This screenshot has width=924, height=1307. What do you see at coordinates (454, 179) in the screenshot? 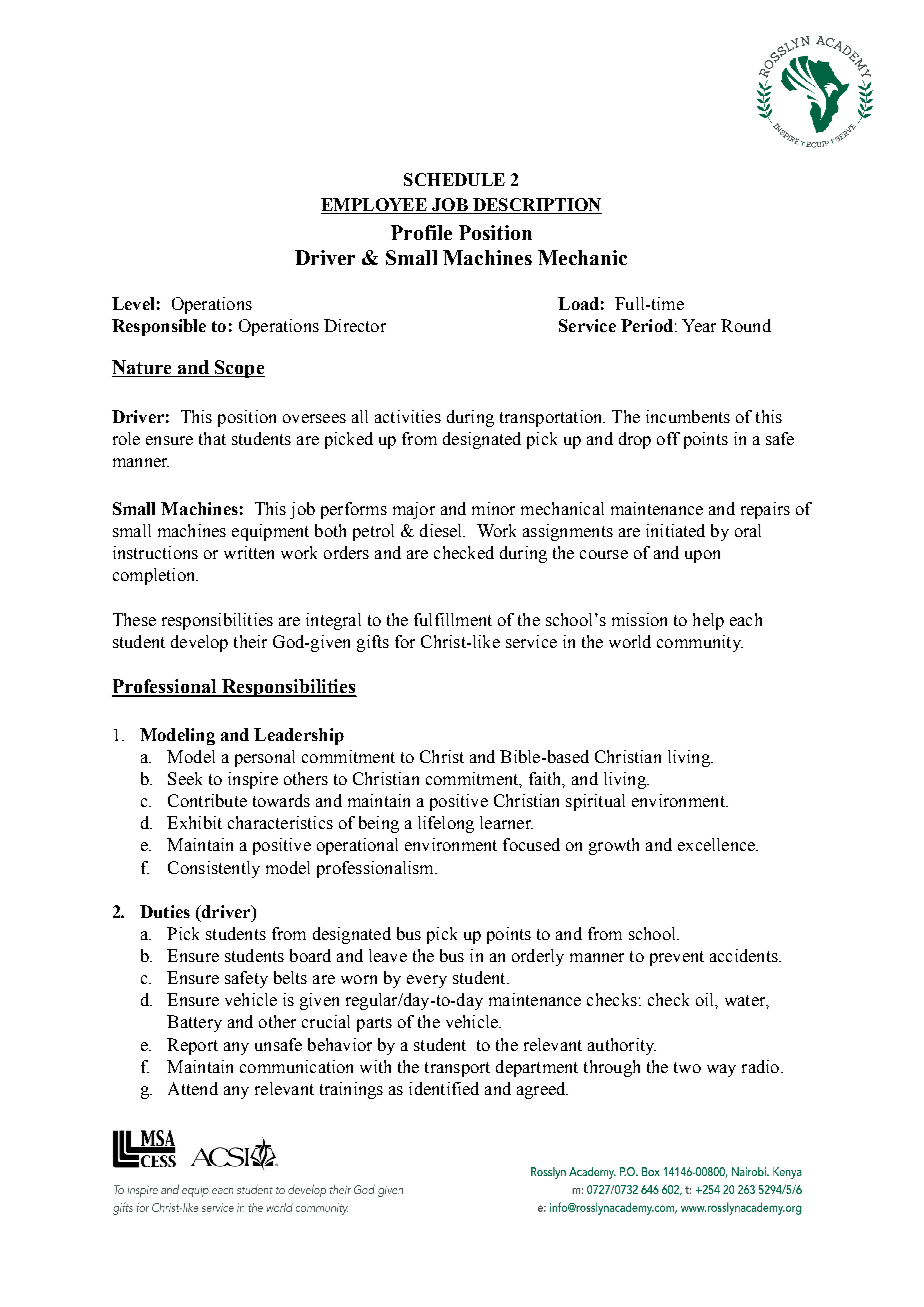
I see `SCHEDULE` at bounding box center [454, 179].
